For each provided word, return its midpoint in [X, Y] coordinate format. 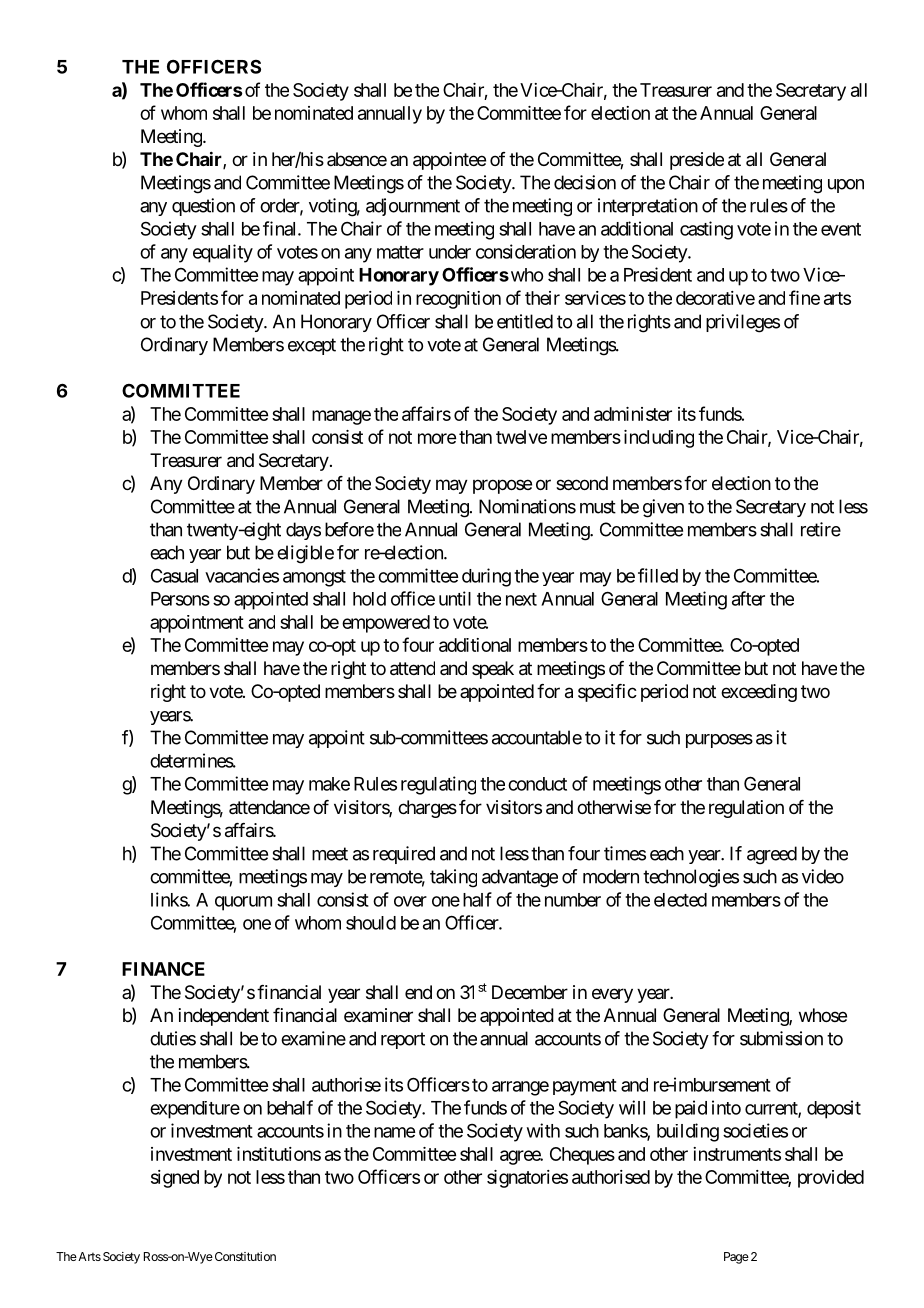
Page [736, 1258]
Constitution [244, 1256]
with [543, 1130]
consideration [526, 251]
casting [706, 230]
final [281, 228]
